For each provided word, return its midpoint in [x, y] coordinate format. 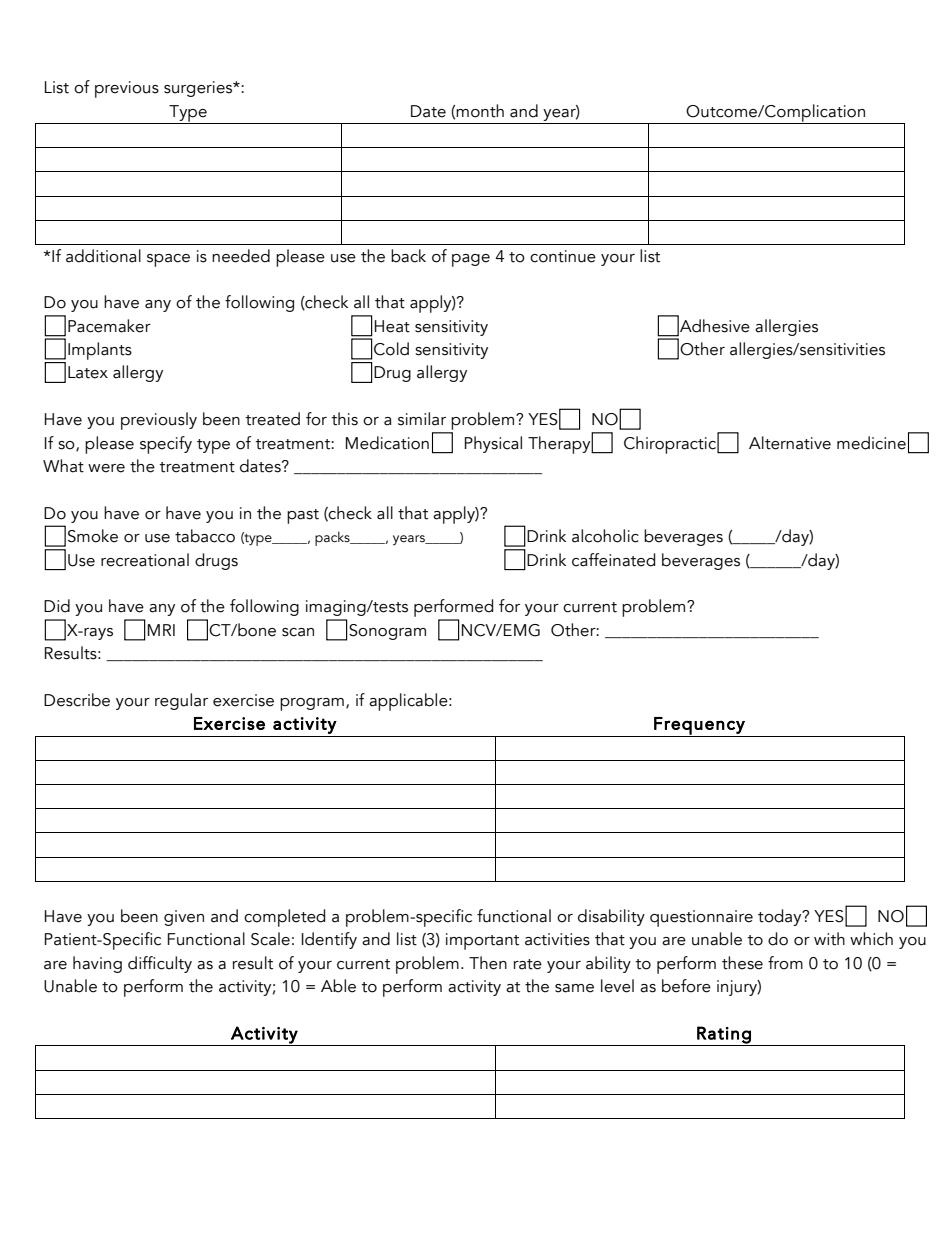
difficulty [160, 964]
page [471, 260]
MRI [161, 630]
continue [563, 256]
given [184, 918]
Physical [493, 444]
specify [166, 445]
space [168, 260]
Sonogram [387, 632]
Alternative [790, 443]
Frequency [699, 727]
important [482, 941]
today [781, 917]
